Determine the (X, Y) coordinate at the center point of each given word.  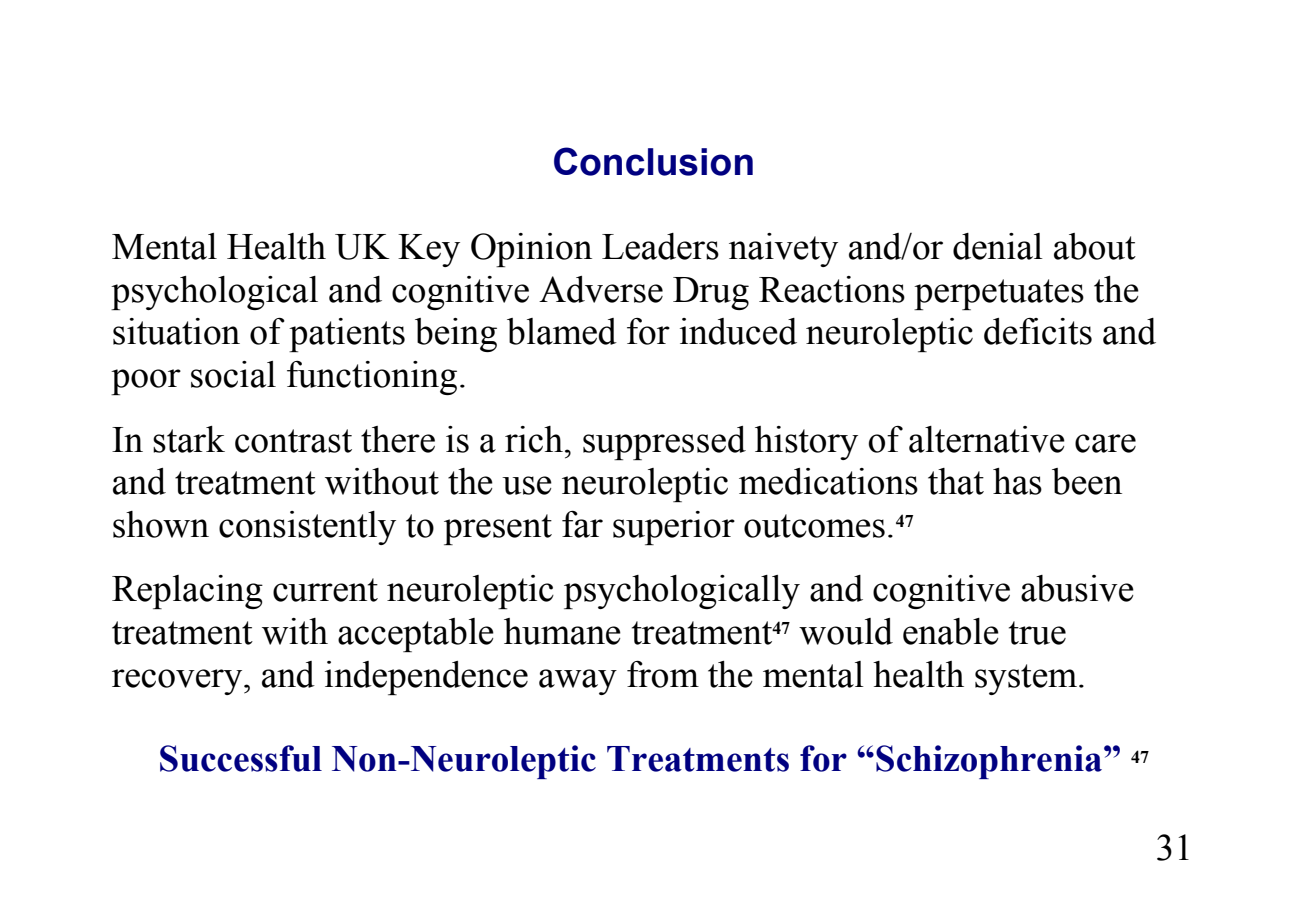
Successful (241, 758)
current (325, 590)
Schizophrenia (990, 762)
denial (998, 246)
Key (429, 250)
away (578, 682)
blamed (562, 331)
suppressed (664, 443)
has (1017, 481)
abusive (1077, 588)
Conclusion (653, 161)
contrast (293, 441)
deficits (1038, 331)
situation (176, 331)
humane (562, 631)
